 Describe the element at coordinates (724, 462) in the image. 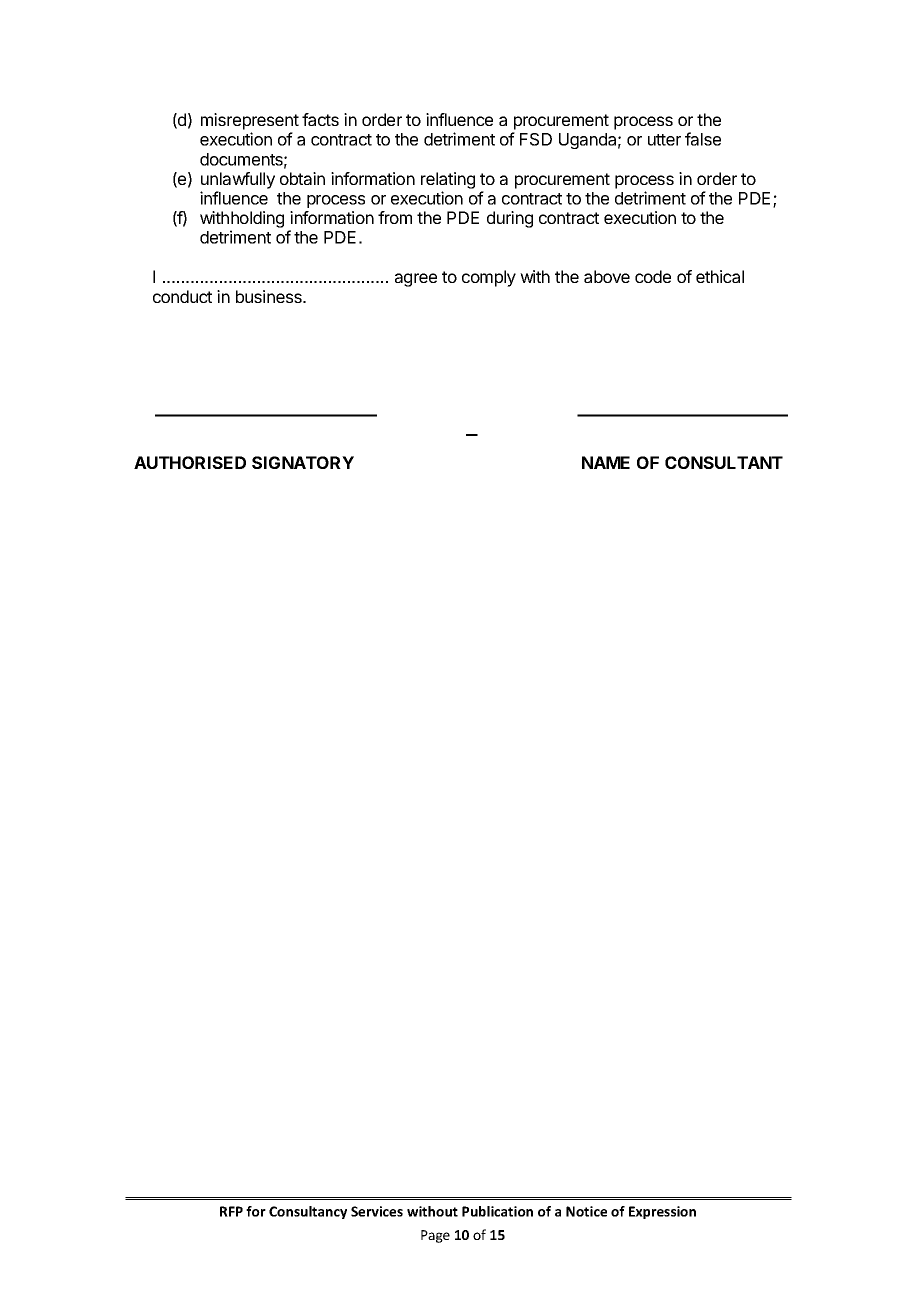

I see `CONSULTANT` at that location.
